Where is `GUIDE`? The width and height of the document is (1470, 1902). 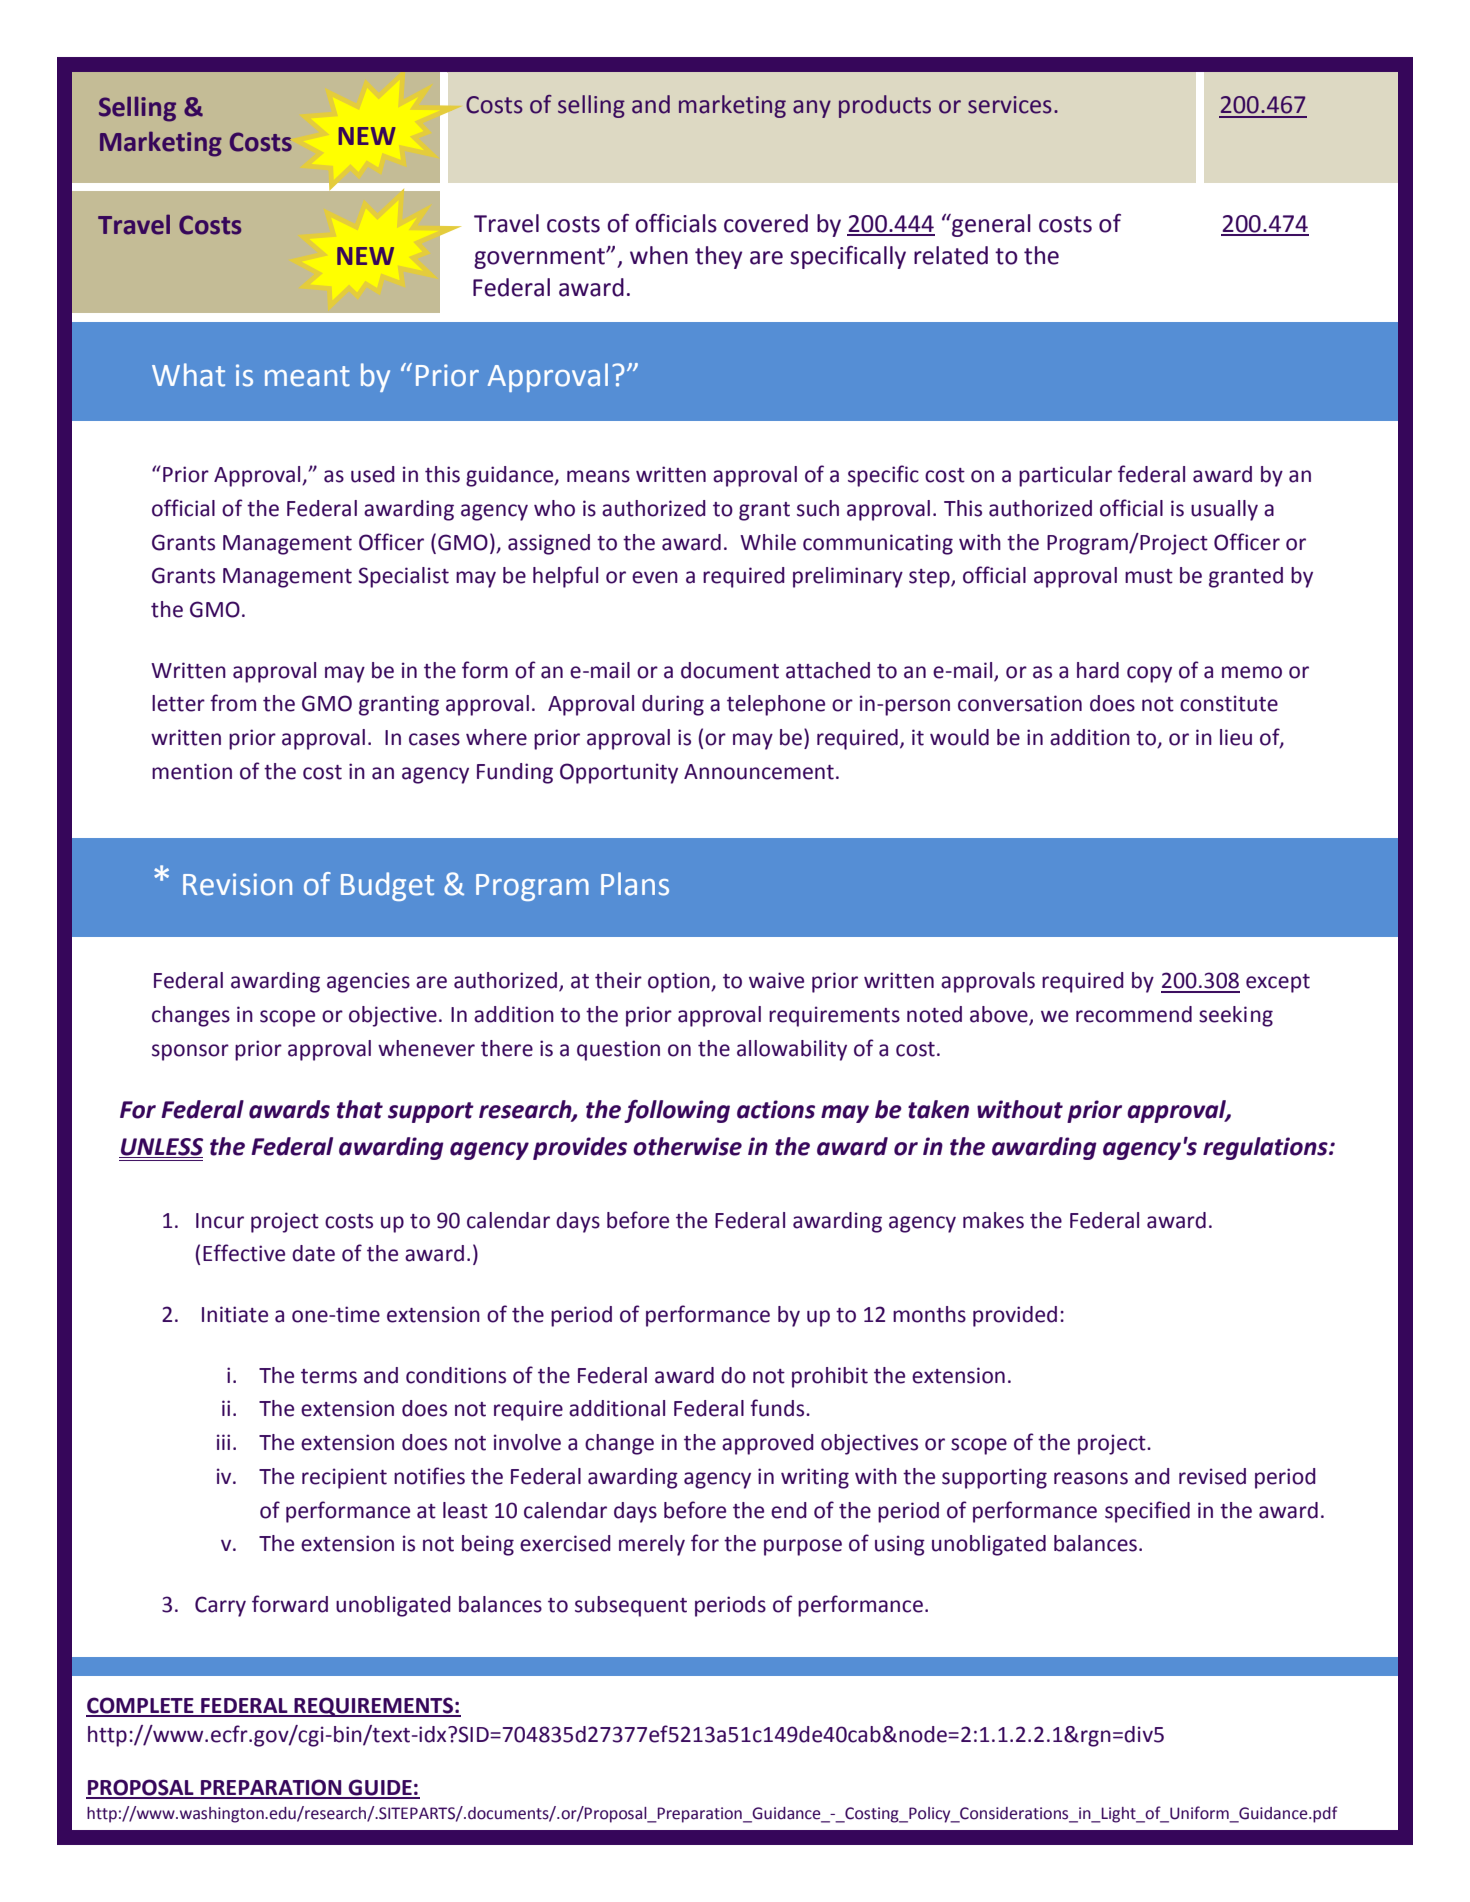 GUIDE is located at coordinates (380, 1788).
